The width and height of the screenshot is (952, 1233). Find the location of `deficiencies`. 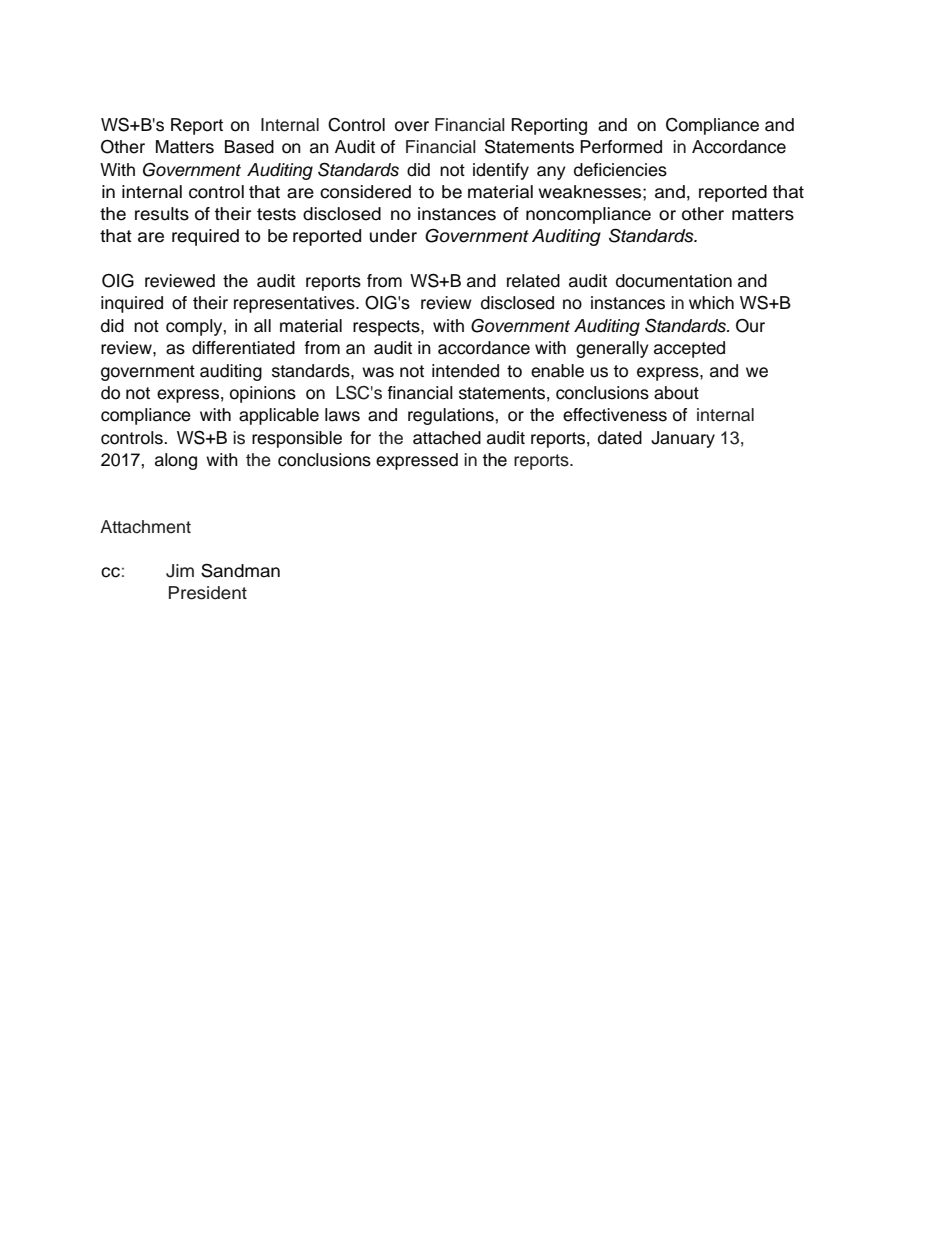

deficiencies is located at coordinates (620, 170).
